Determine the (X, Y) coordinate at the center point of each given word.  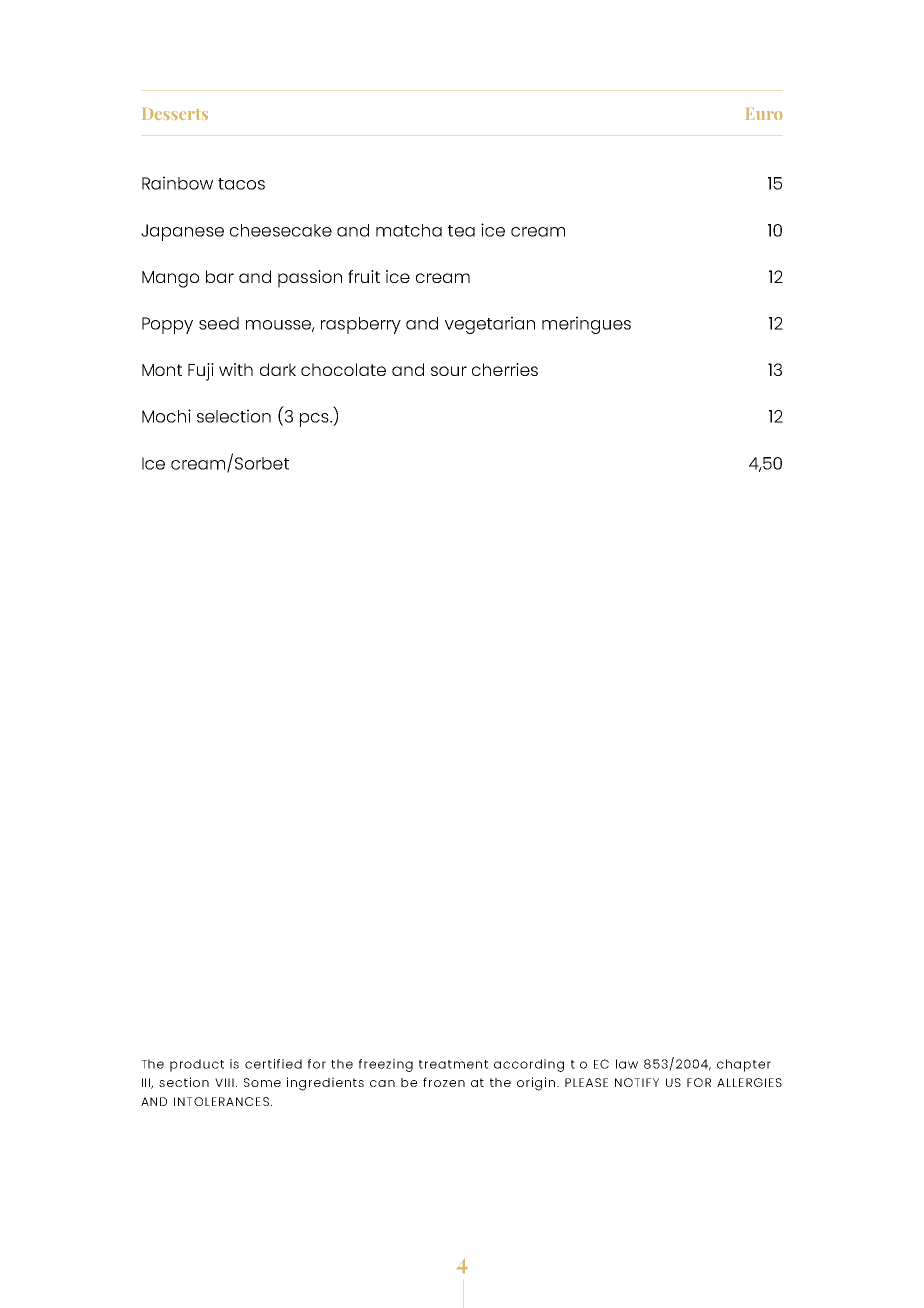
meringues (586, 325)
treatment (453, 1064)
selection (234, 416)
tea (461, 231)
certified (273, 1064)
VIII (224, 1082)
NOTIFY (637, 1082)
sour (449, 371)
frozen (444, 1082)
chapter (744, 1065)
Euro (764, 114)
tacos (241, 184)
